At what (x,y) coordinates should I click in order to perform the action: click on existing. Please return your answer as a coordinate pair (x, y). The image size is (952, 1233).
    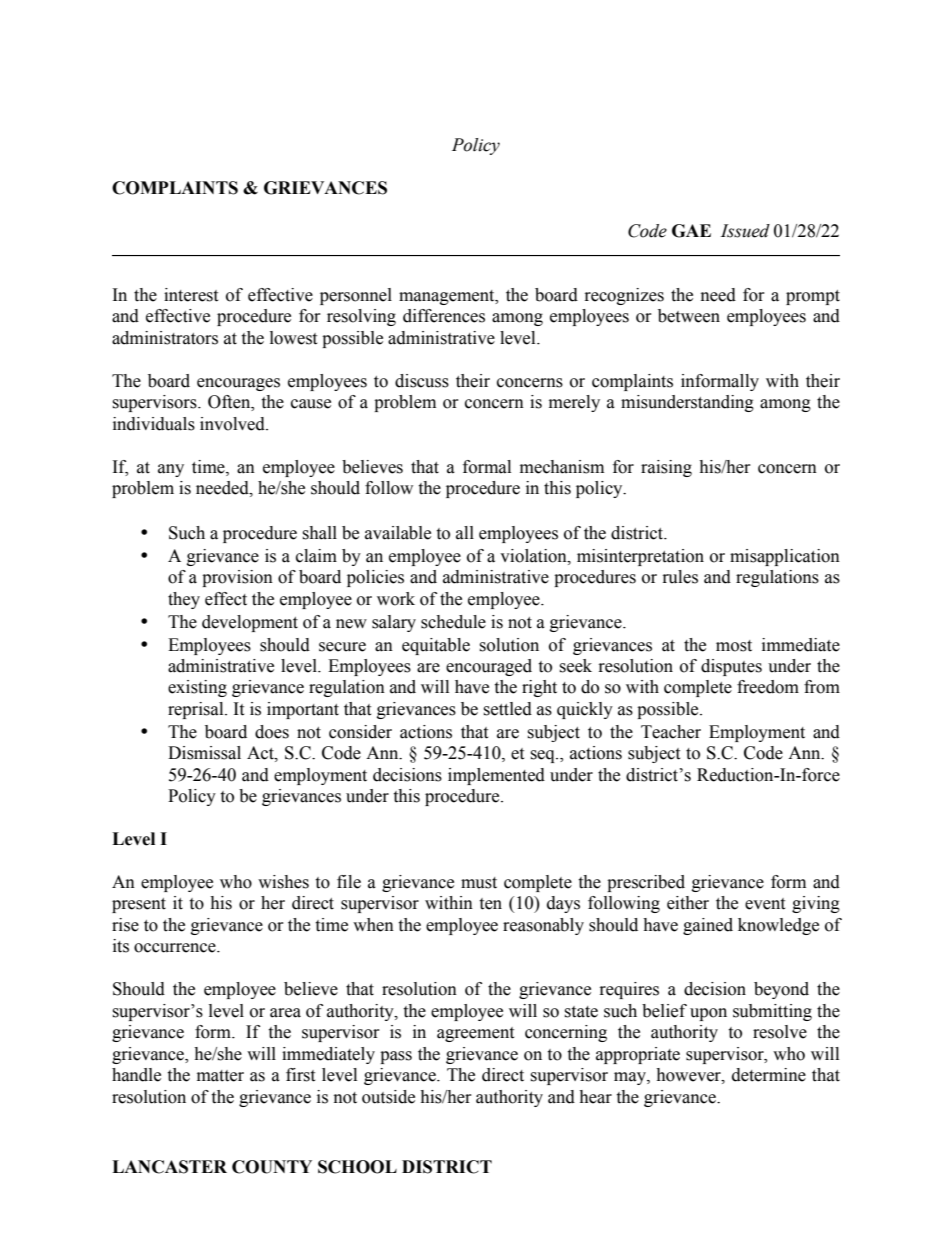
    Looking at the image, I should click on (197, 688).
